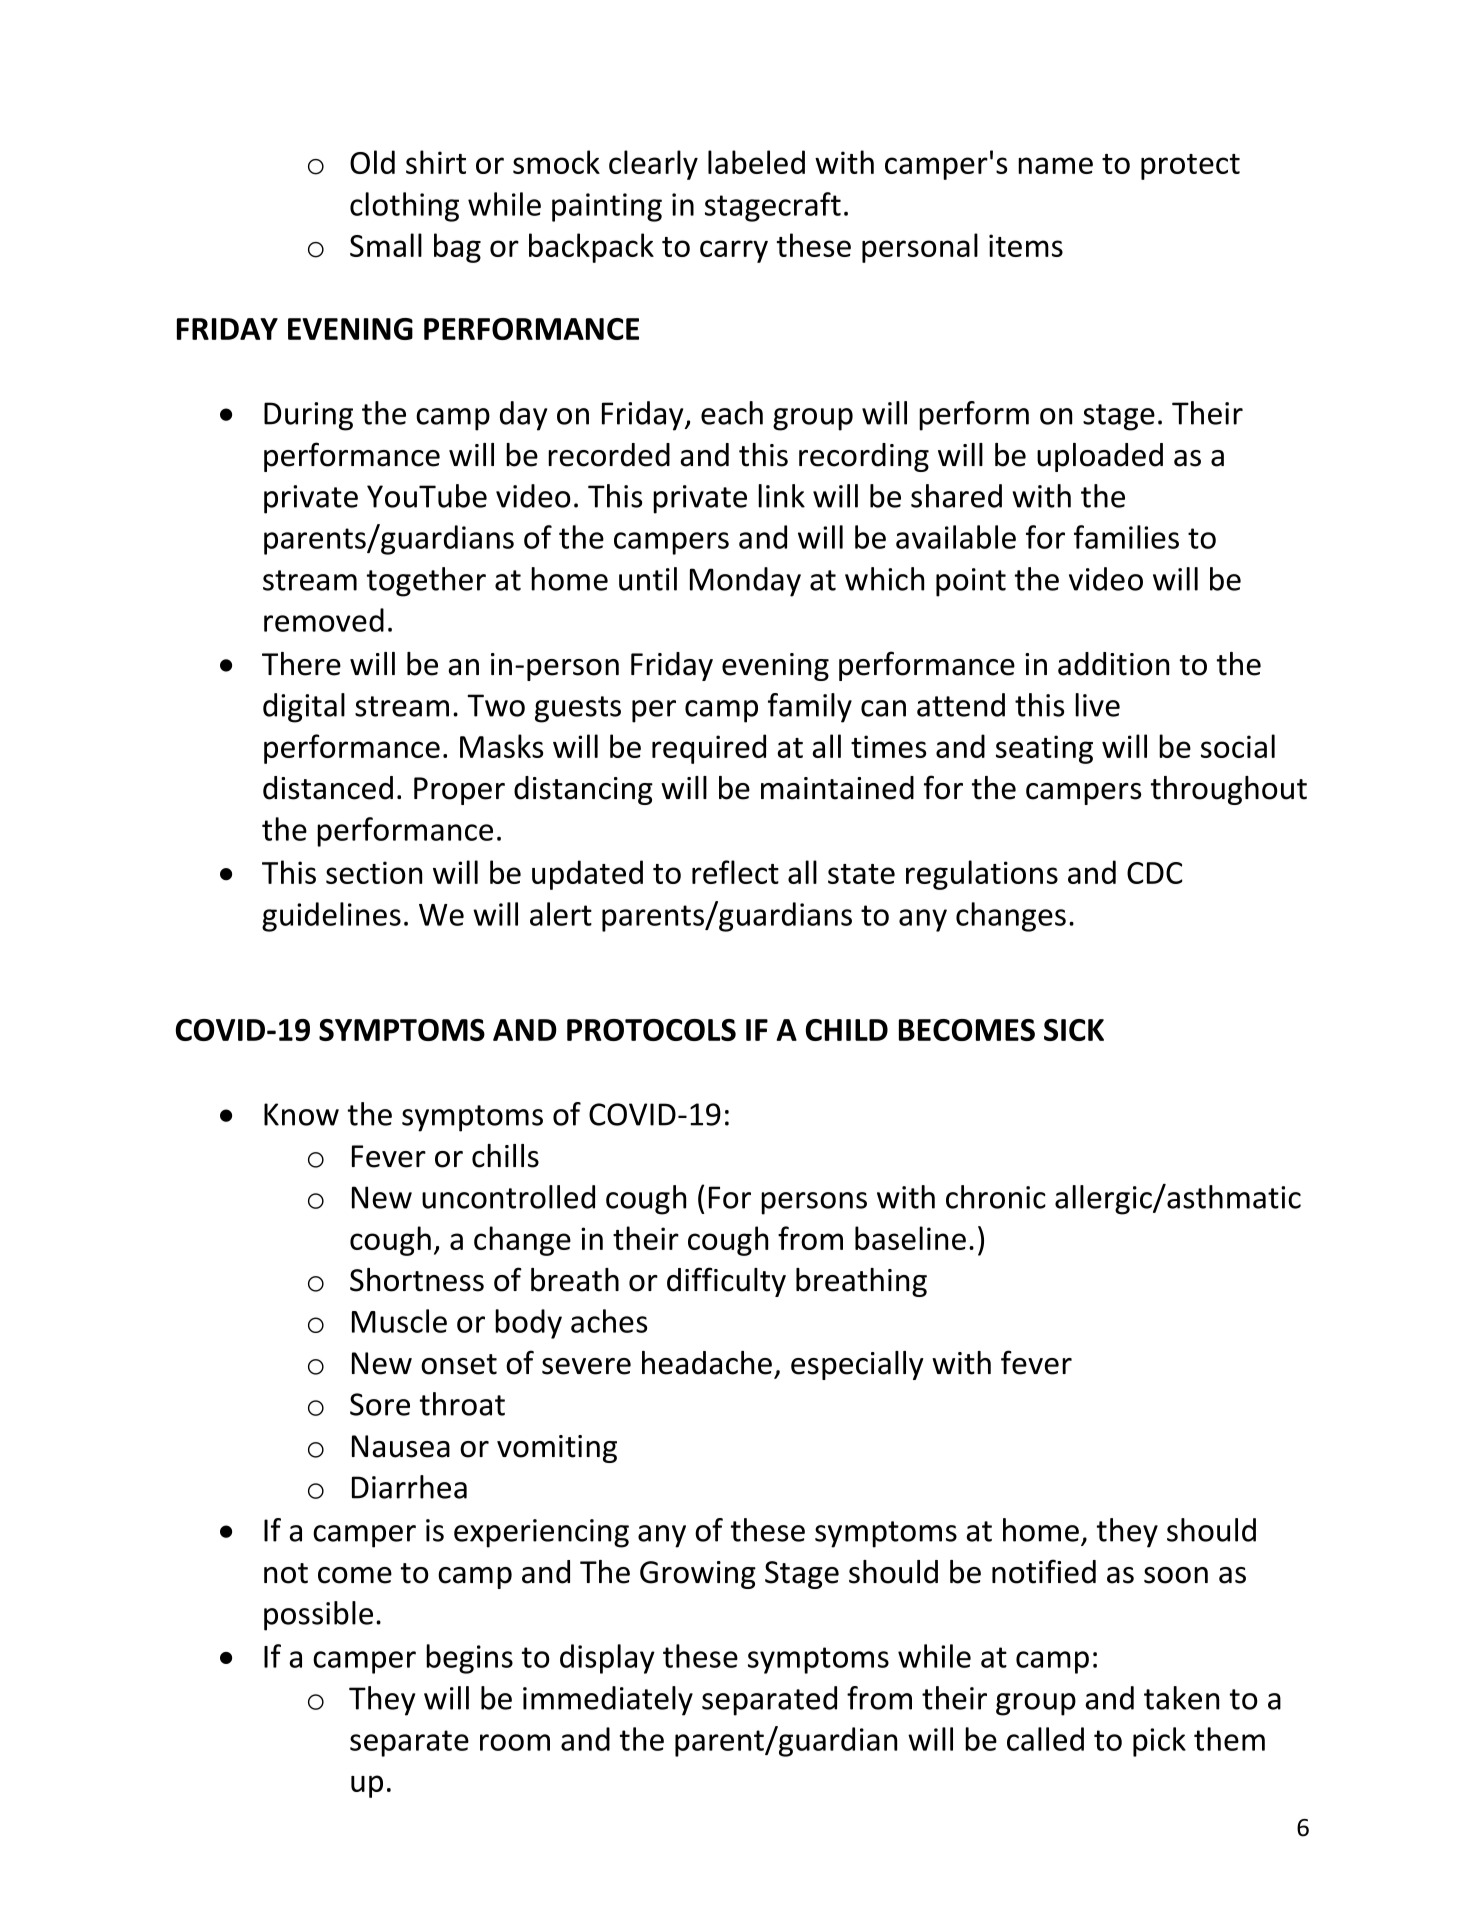 The width and height of the document is (1484, 1920). What do you see at coordinates (1190, 167) in the document?
I see `protect` at bounding box center [1190, 167].
